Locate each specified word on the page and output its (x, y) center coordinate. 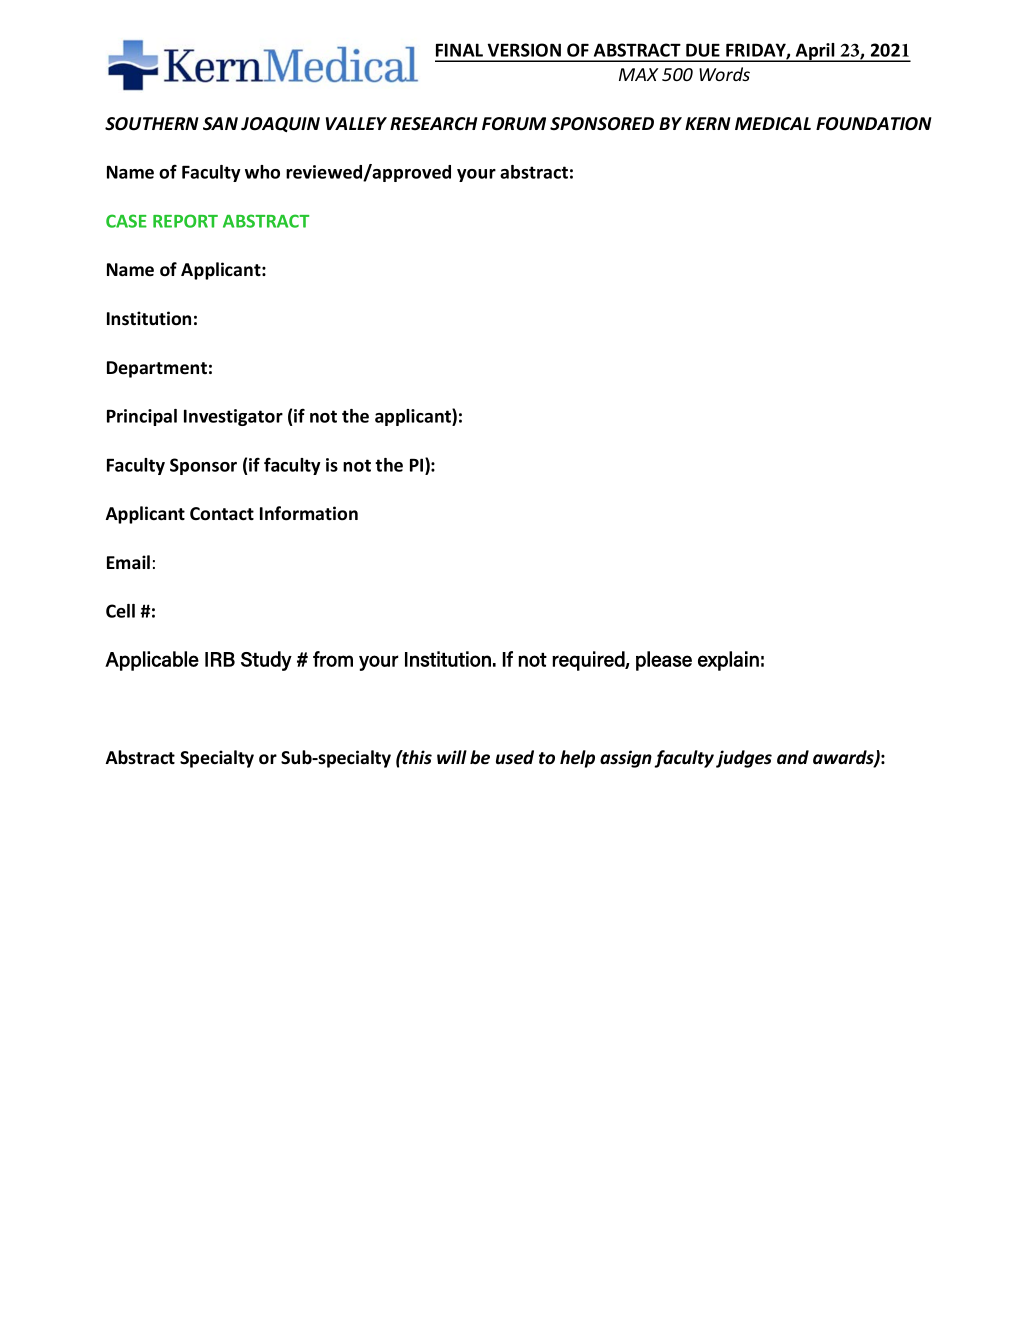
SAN (220, 124)
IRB (220, 659)
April (815, 52)
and (793, 757)
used (515, 757)
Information (309, 513)
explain (728, 661)
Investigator (233, 417)
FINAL (459, 50)
